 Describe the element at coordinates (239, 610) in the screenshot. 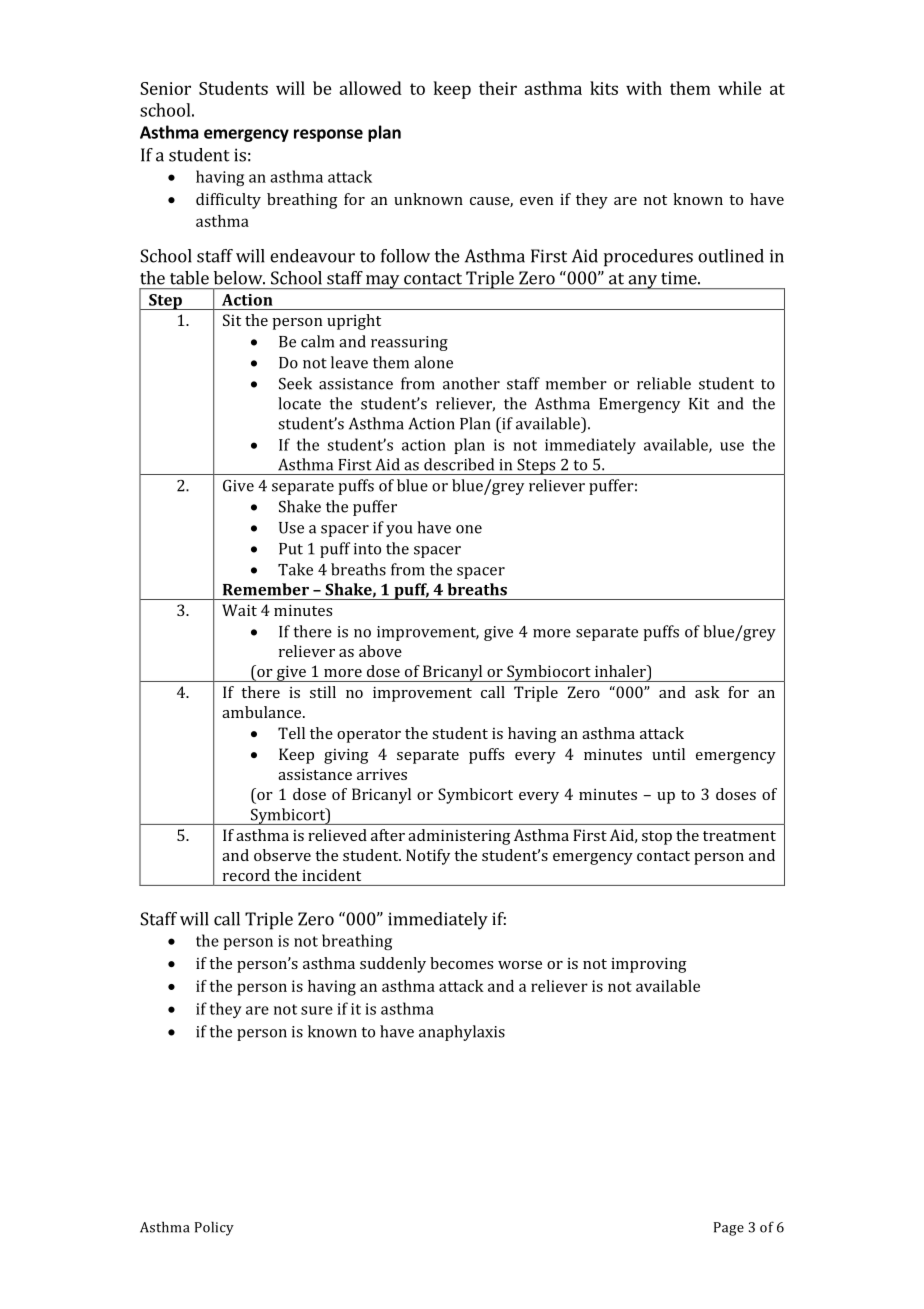

I see `Wait` at that location.
